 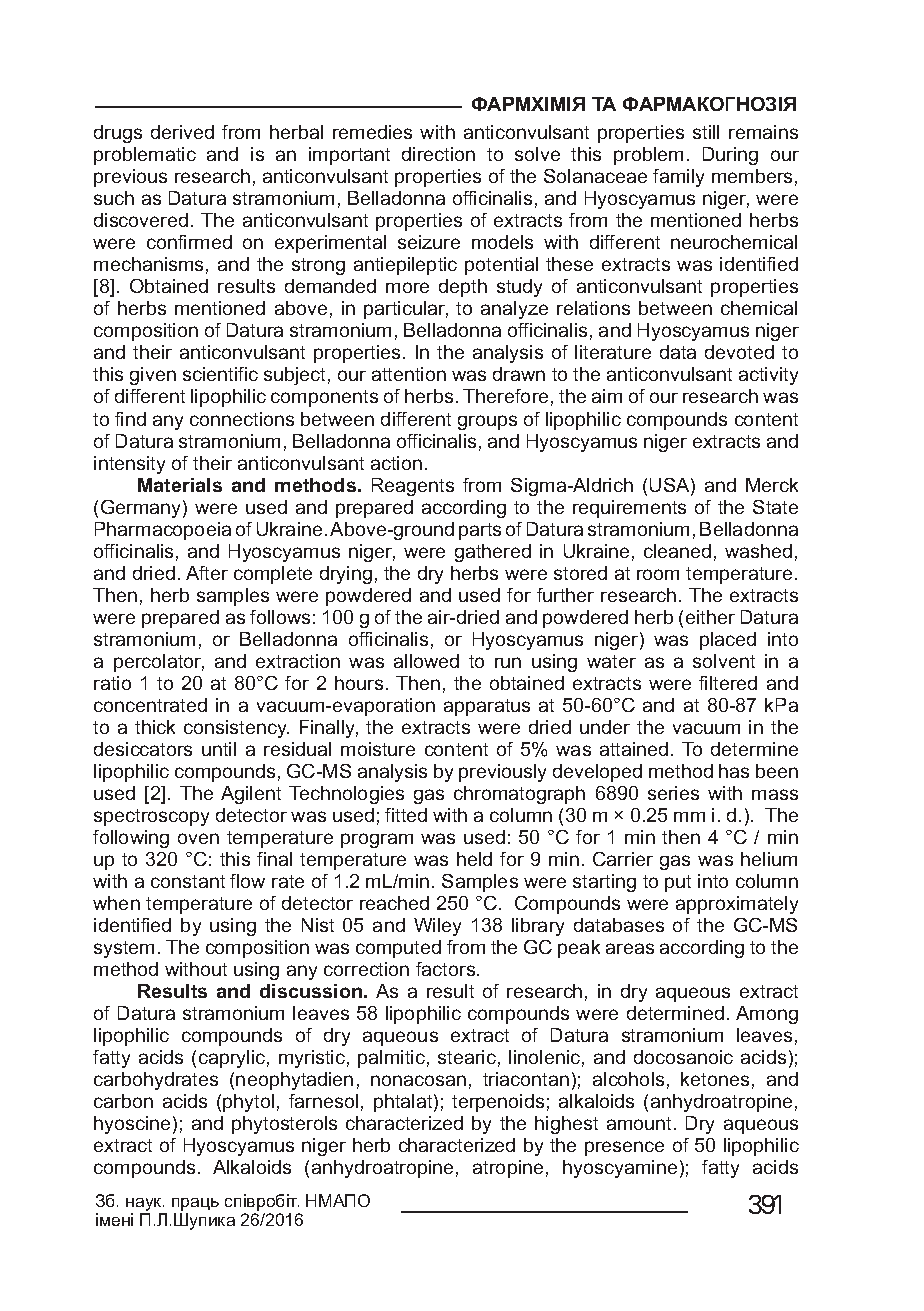 What do you see at coordinates (219, 749) in the screenshot?
I see `until` at bounding box center [219, 749].
